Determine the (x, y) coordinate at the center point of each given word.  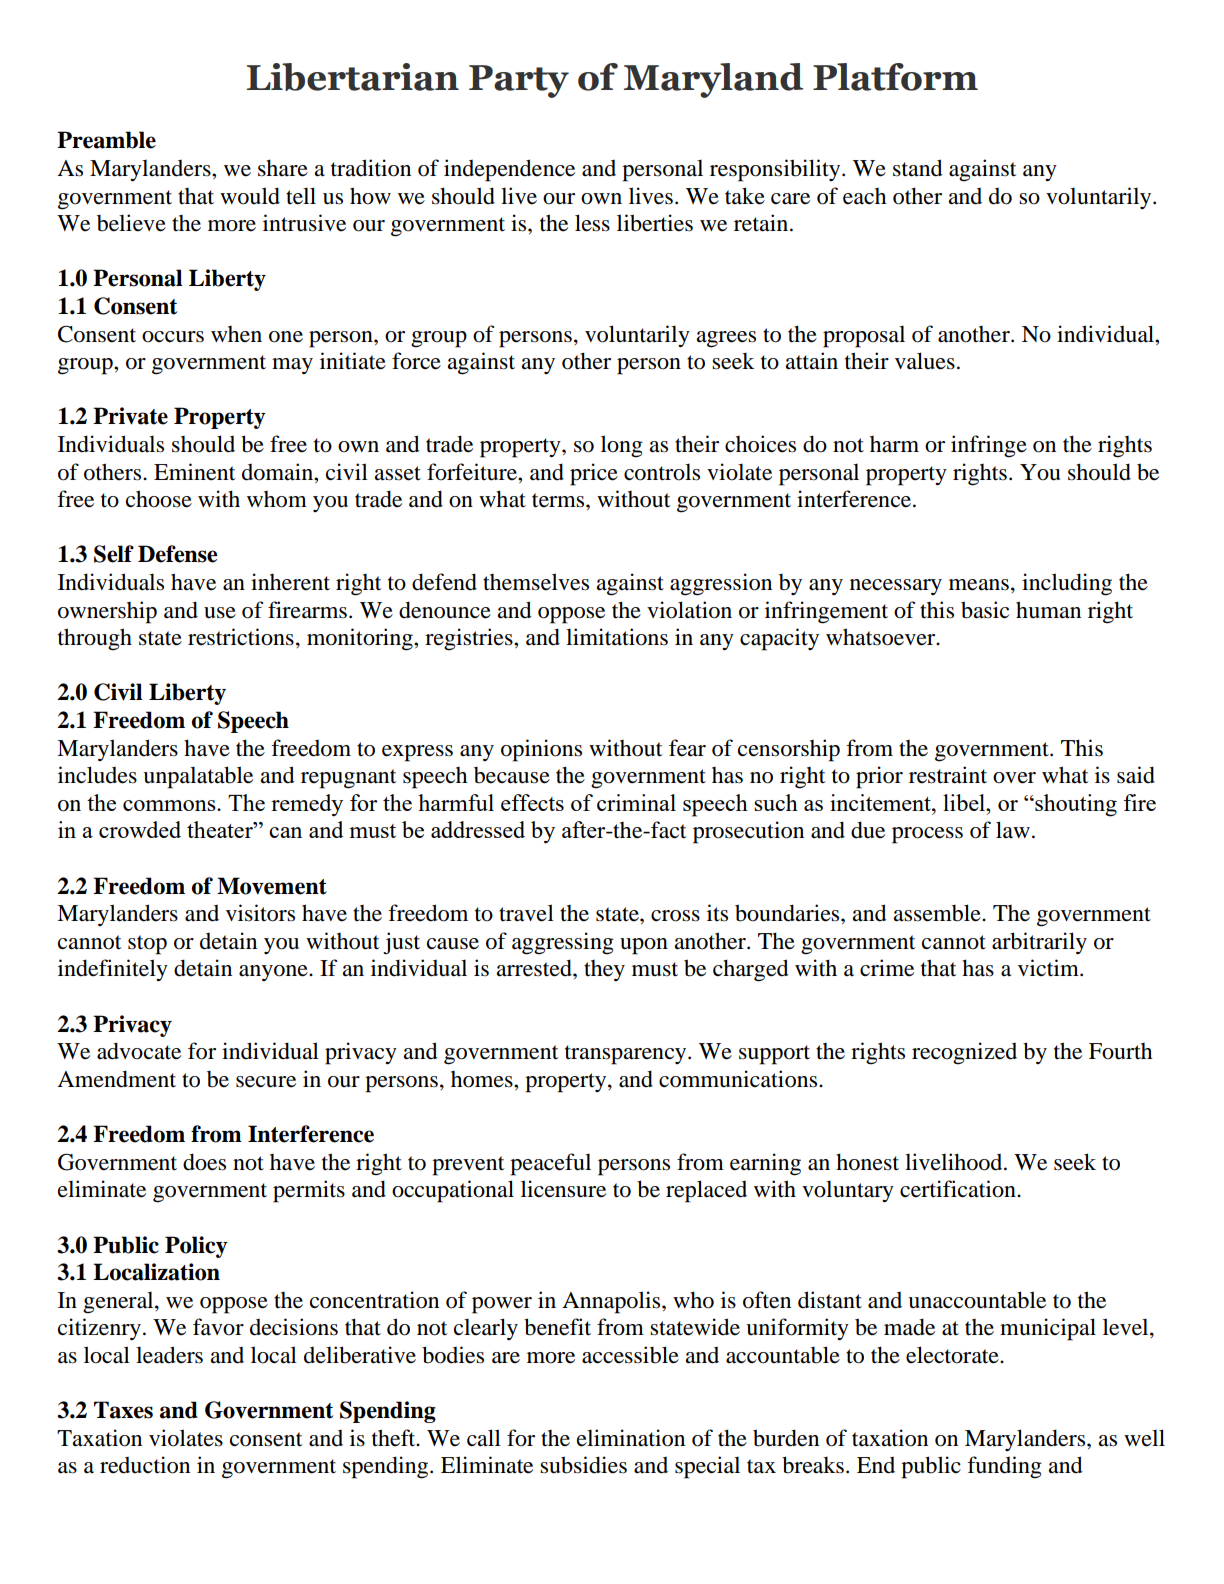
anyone (274, 973)
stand (918, 168)
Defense (177, 554)
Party (519, 81)
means (979, 585)
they (604, 970)
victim (1049, 968)
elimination (631, 1438)
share (283, 168)
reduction (145, 1465)
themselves (536, 582)
